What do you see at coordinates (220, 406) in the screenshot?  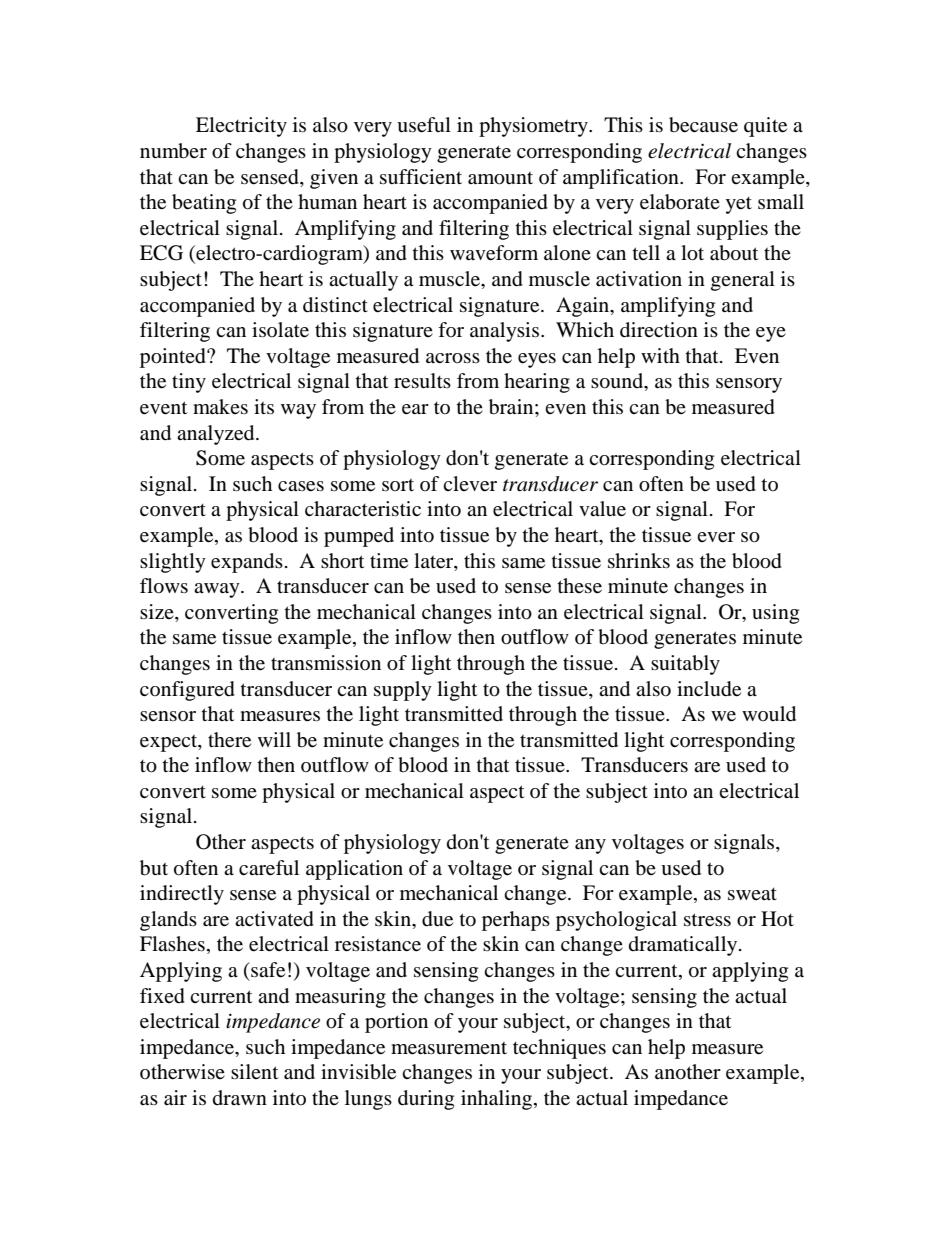 I see `makes` at bounding box center [220, 406].
